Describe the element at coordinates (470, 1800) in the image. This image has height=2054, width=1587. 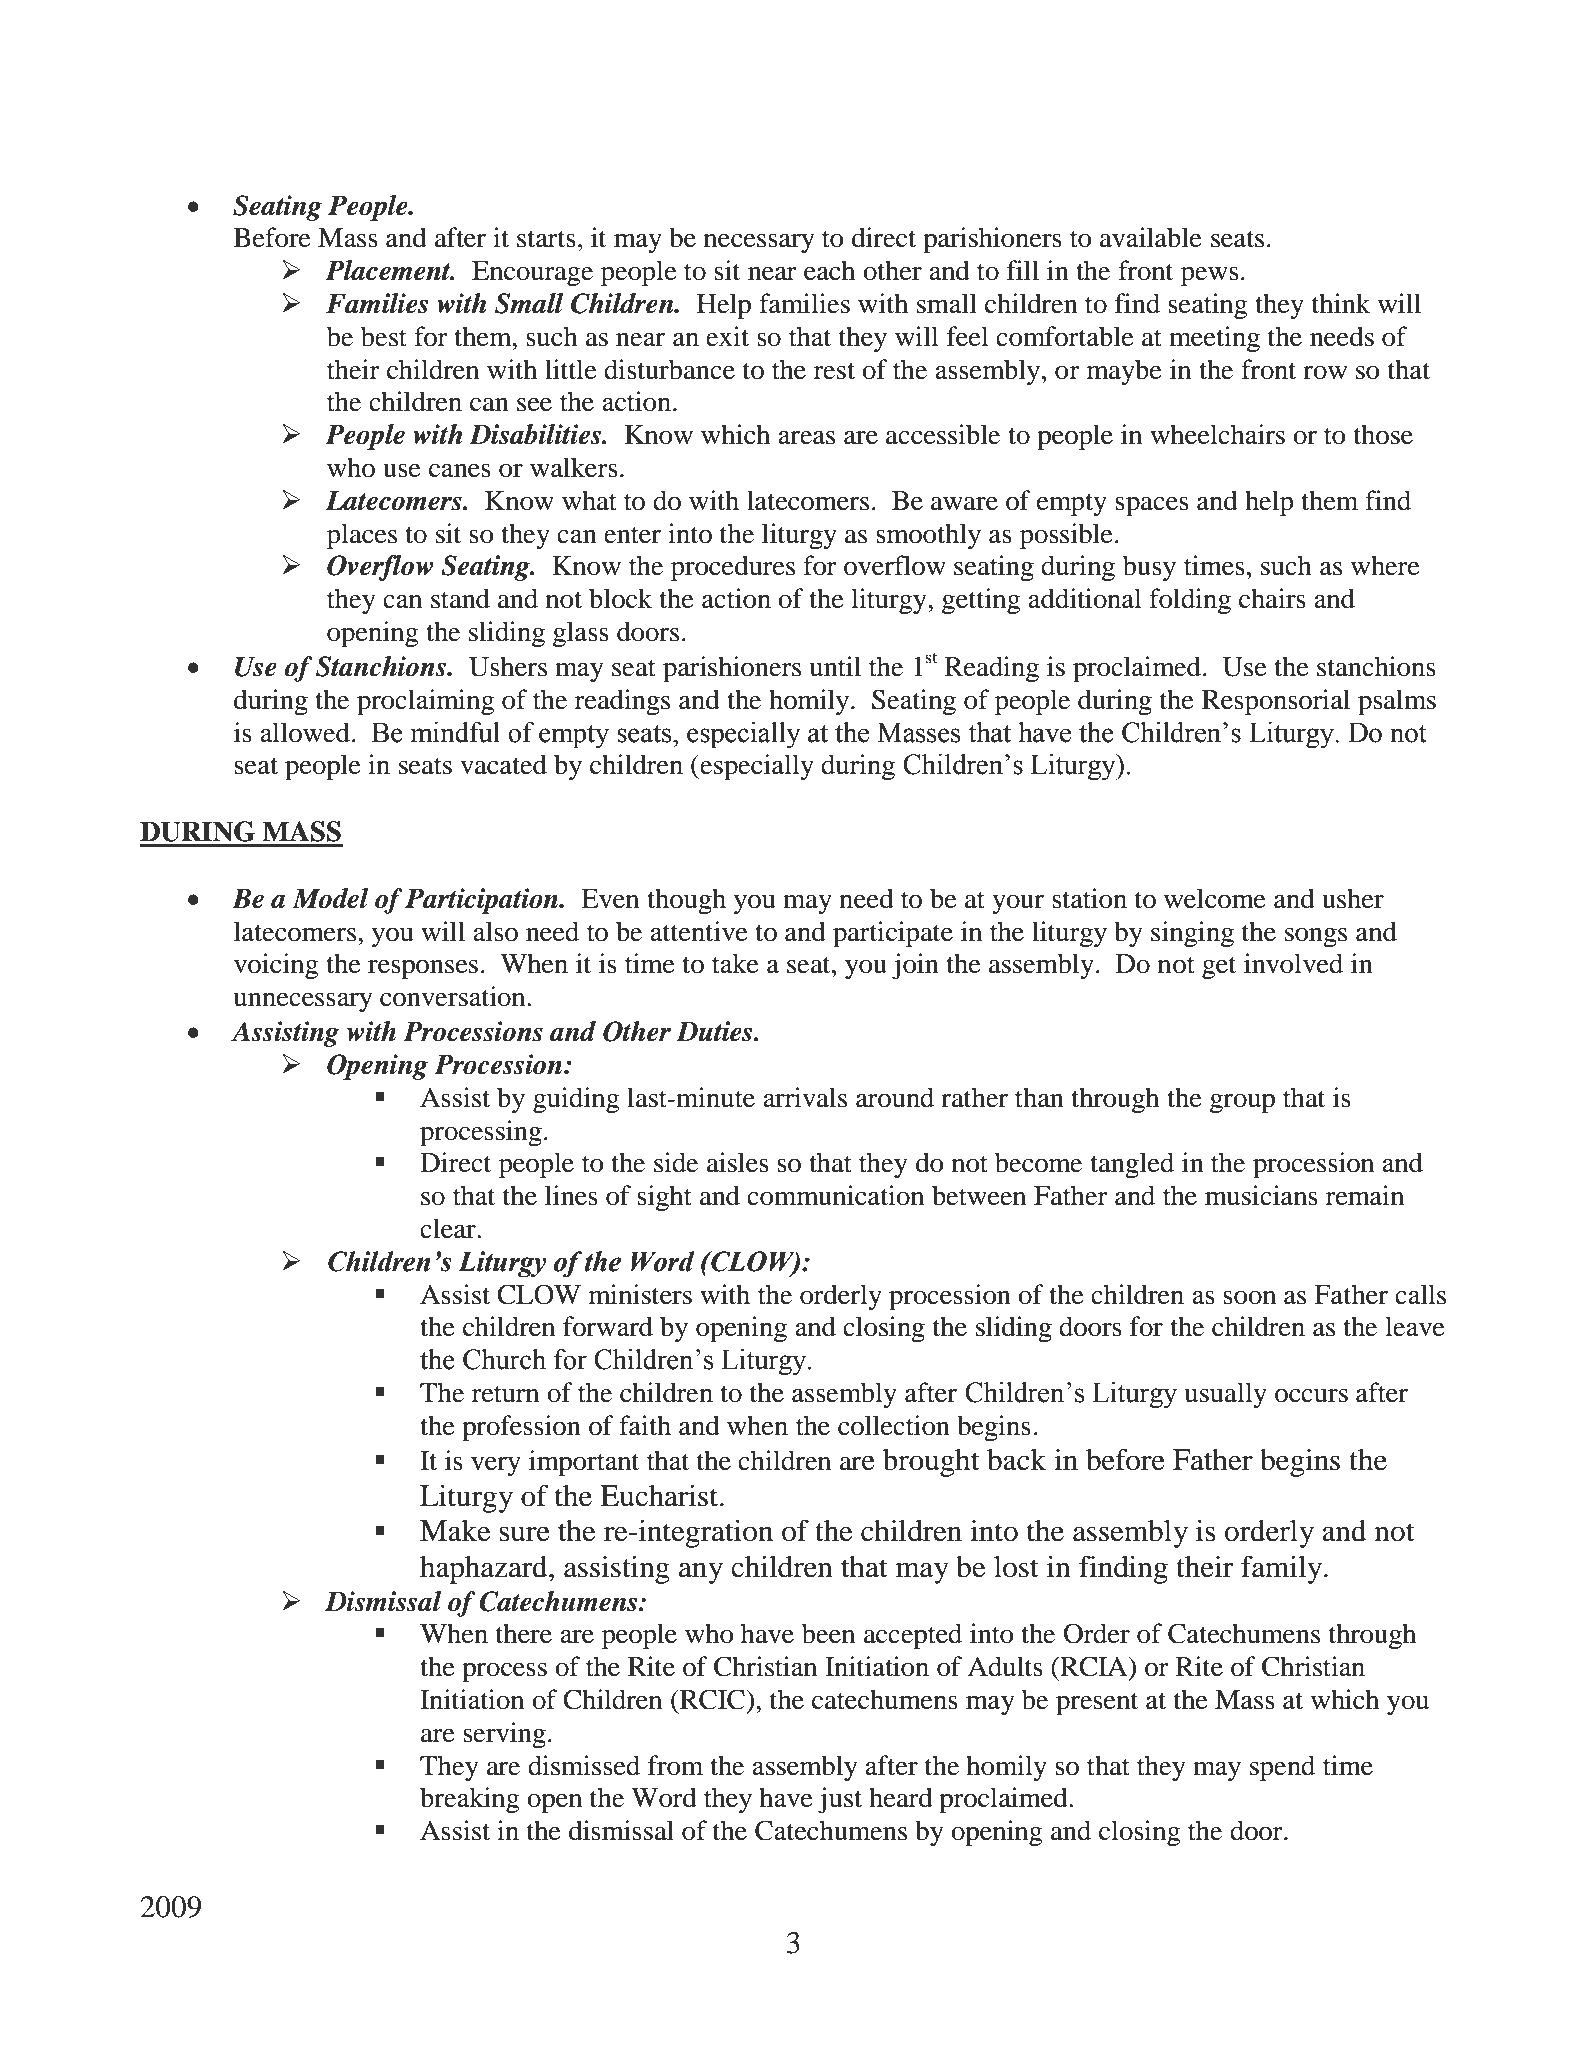
I see `breaking` at that location.
